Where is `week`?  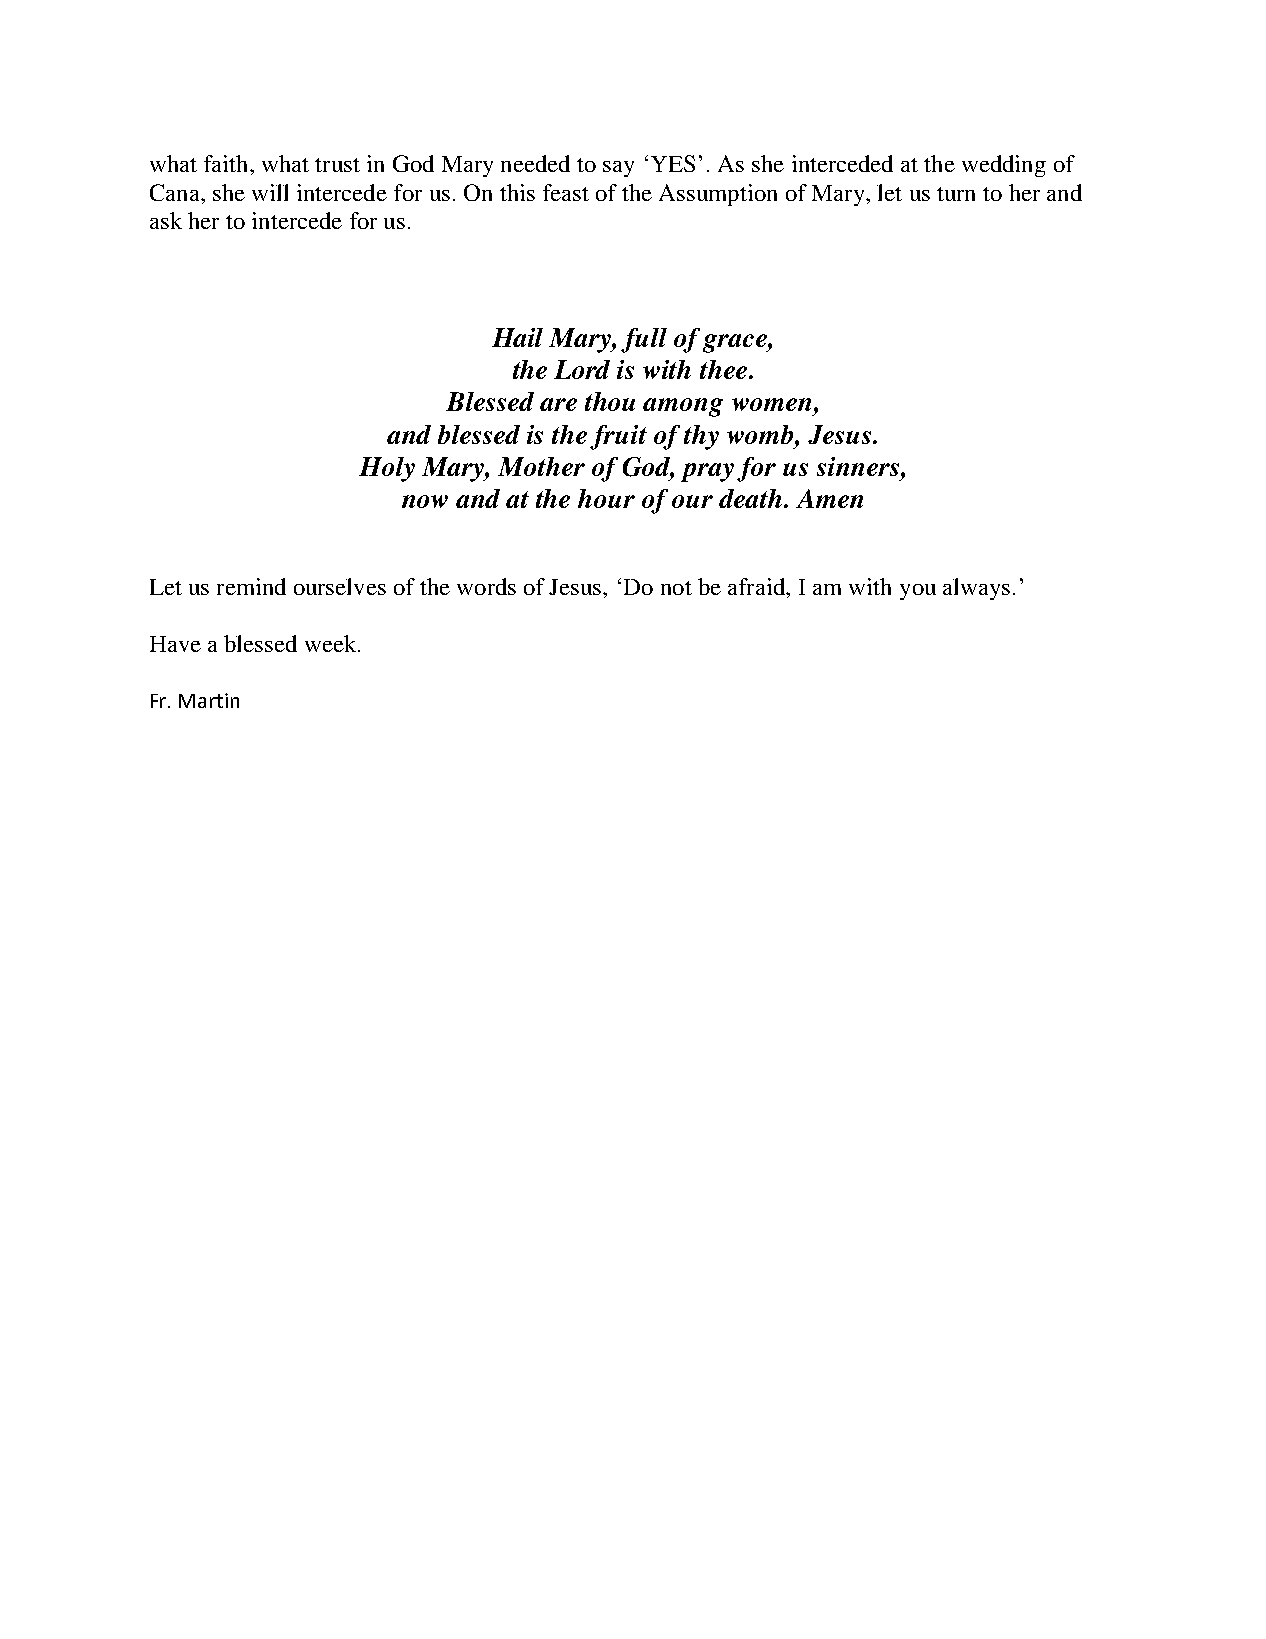
week is located at coordinates (332, 643).
